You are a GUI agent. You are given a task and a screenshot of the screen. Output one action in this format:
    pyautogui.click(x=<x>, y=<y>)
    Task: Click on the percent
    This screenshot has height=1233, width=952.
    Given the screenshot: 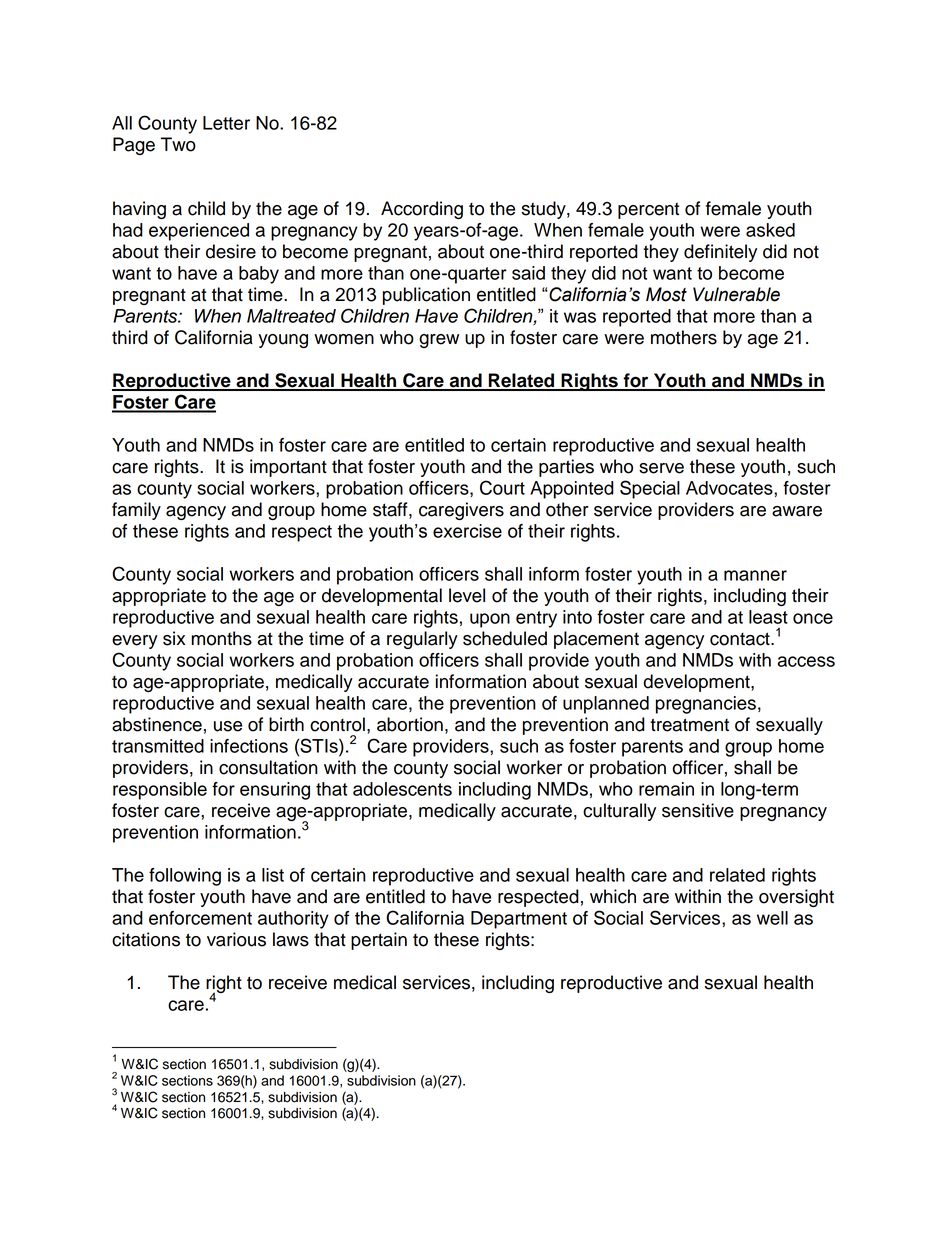 What is the action you would take?
    pyautogui.click(x=648, y=211)
